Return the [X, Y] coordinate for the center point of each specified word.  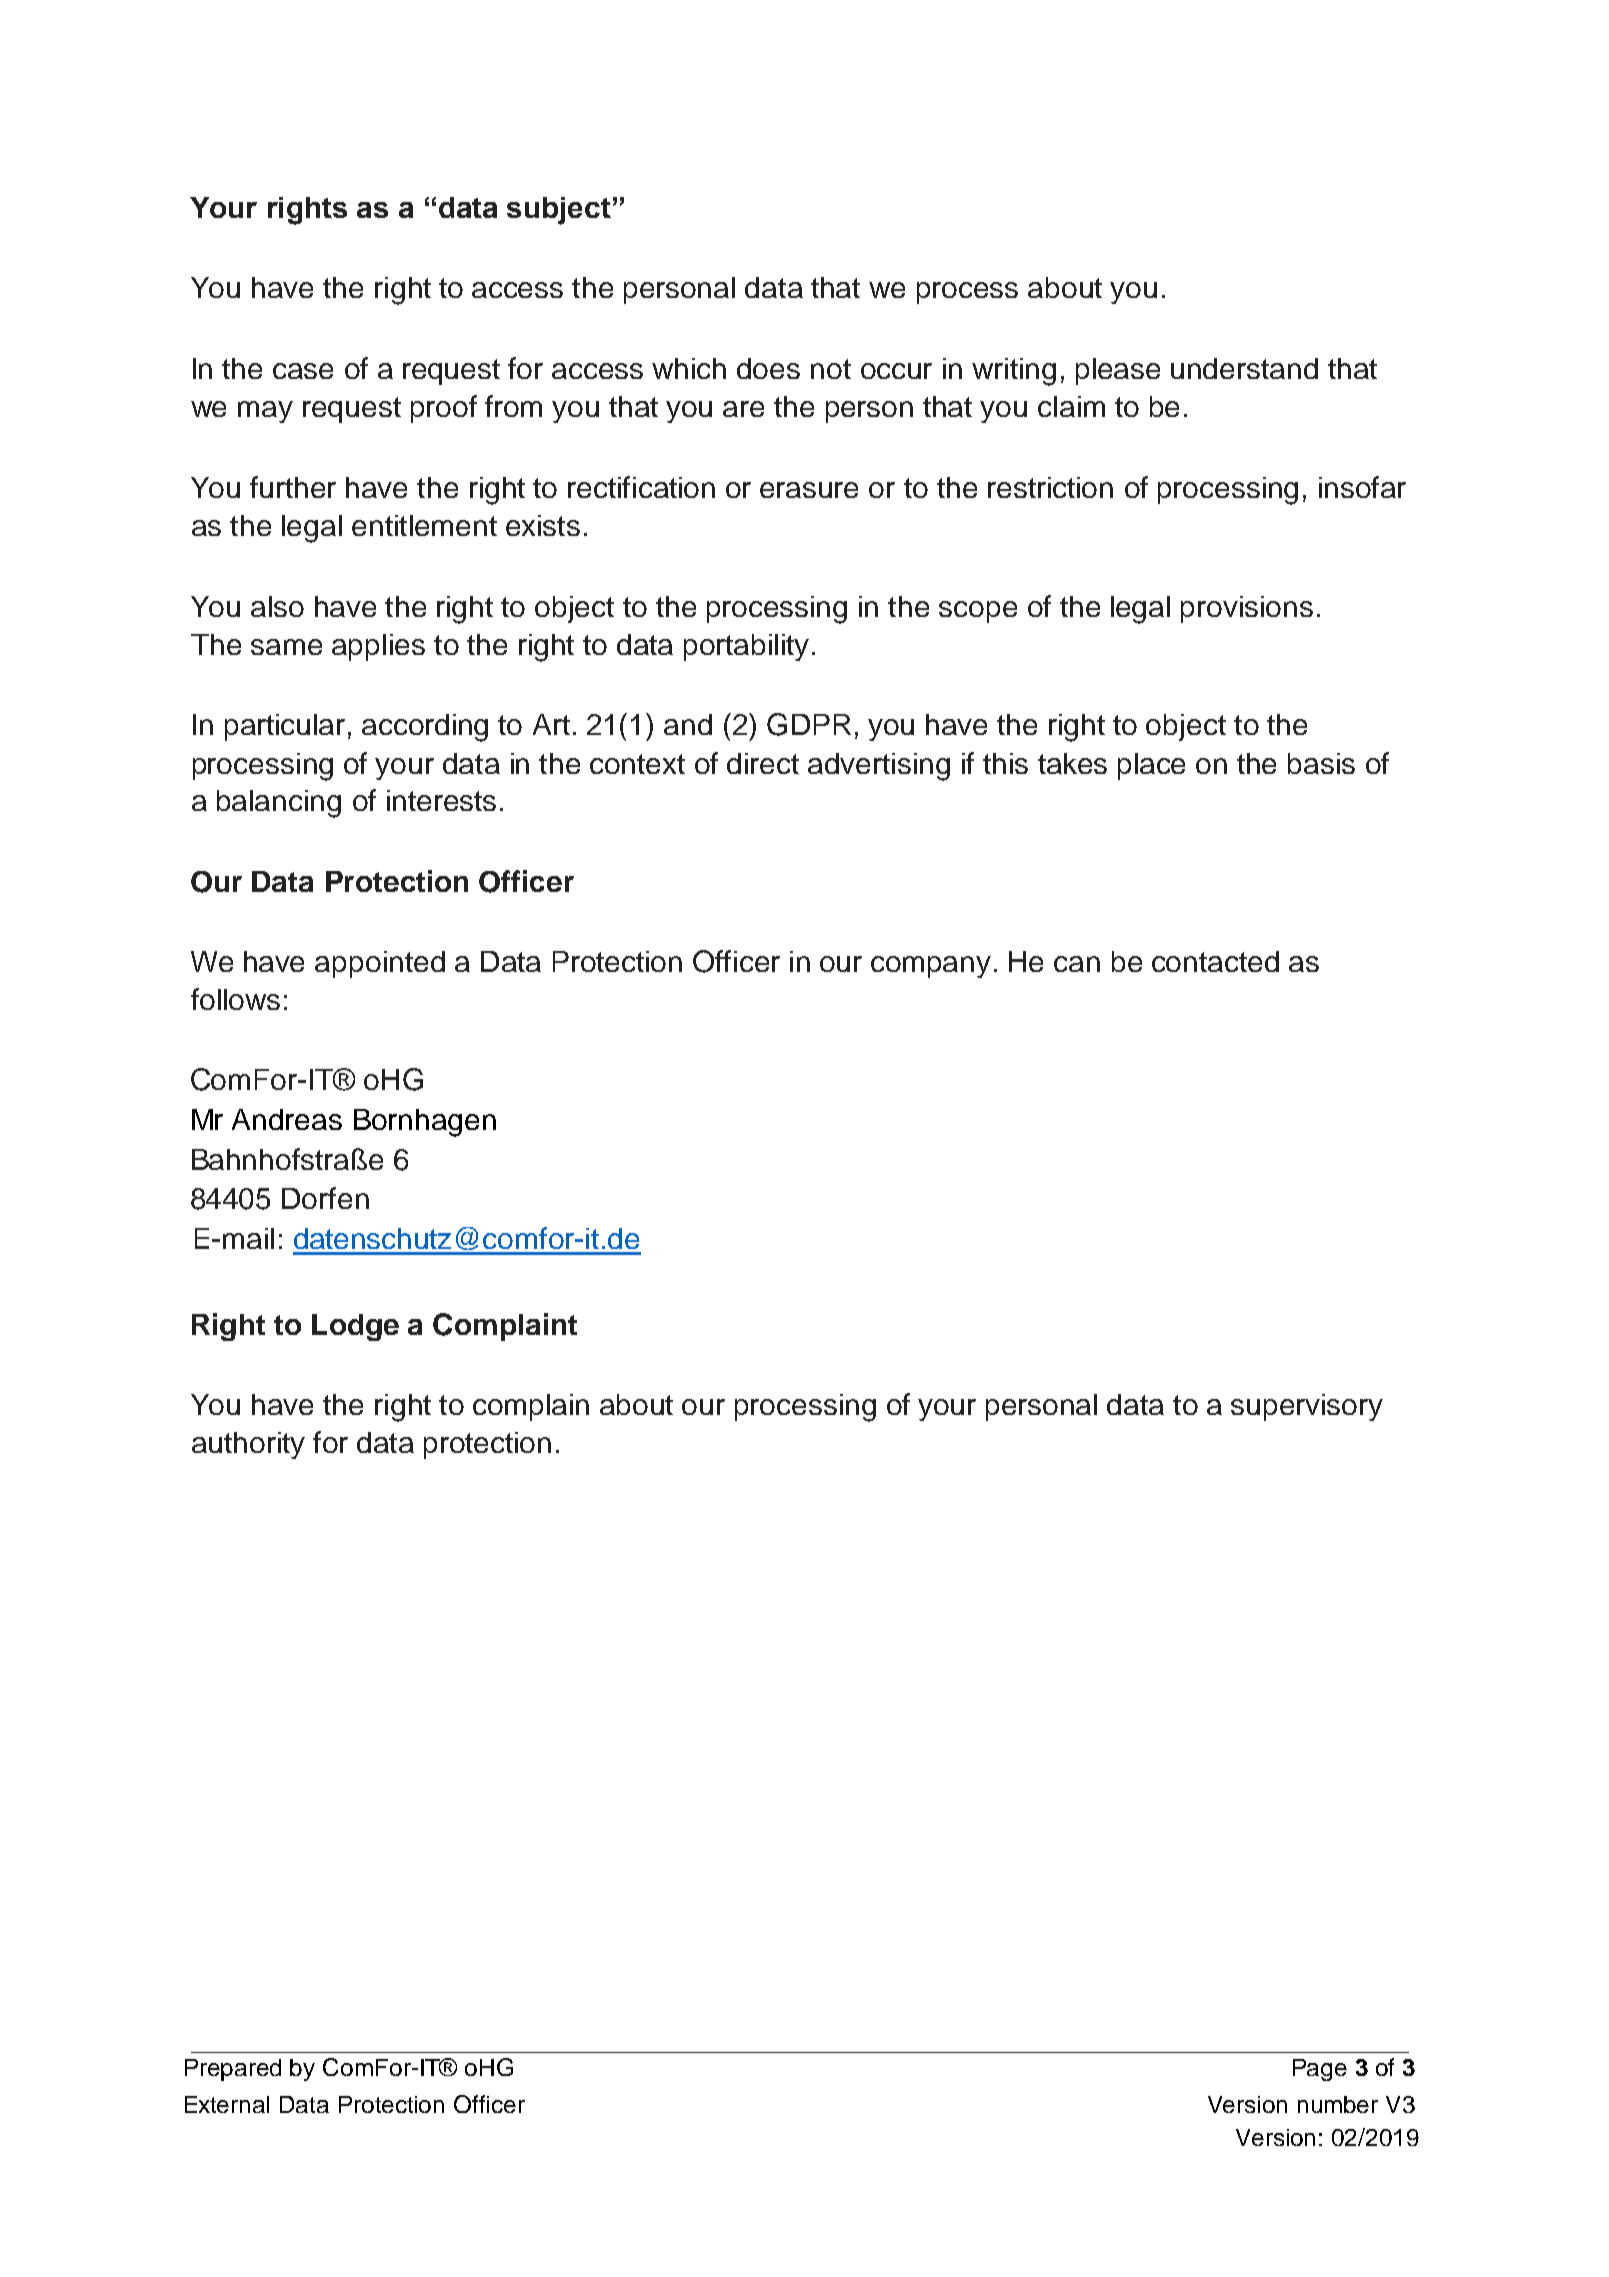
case [303, 371]
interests [441, 800]
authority [248, 1445]
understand [1244, 368]
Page [1320, 2070]
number [1338, 2104]
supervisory [1307, 1407]
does [768, 368]
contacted [1215, 961]
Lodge [355, 1327]
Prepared [233, 2070]
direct [763, 763]
